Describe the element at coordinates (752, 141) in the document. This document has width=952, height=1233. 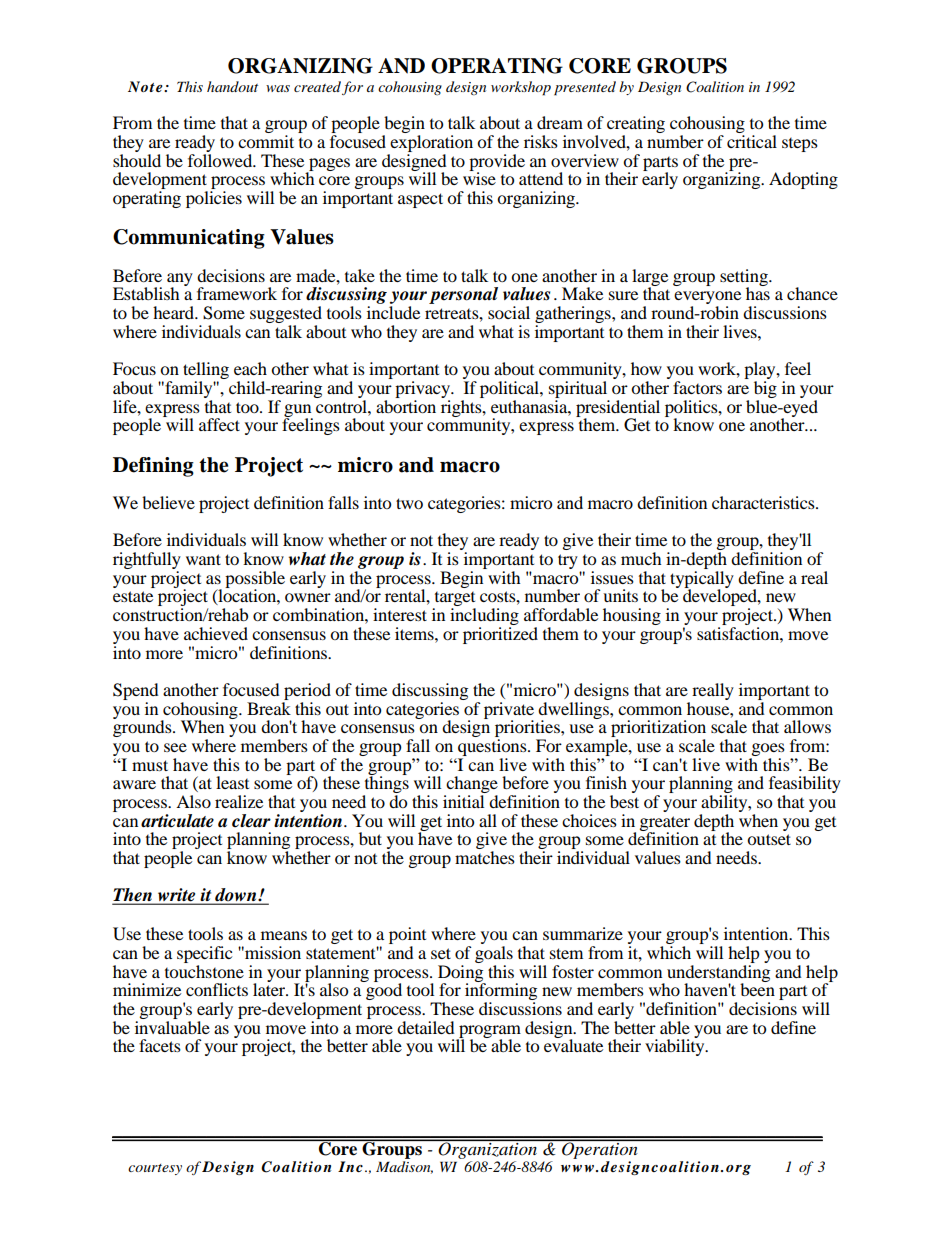
I see `critical` at that location.
